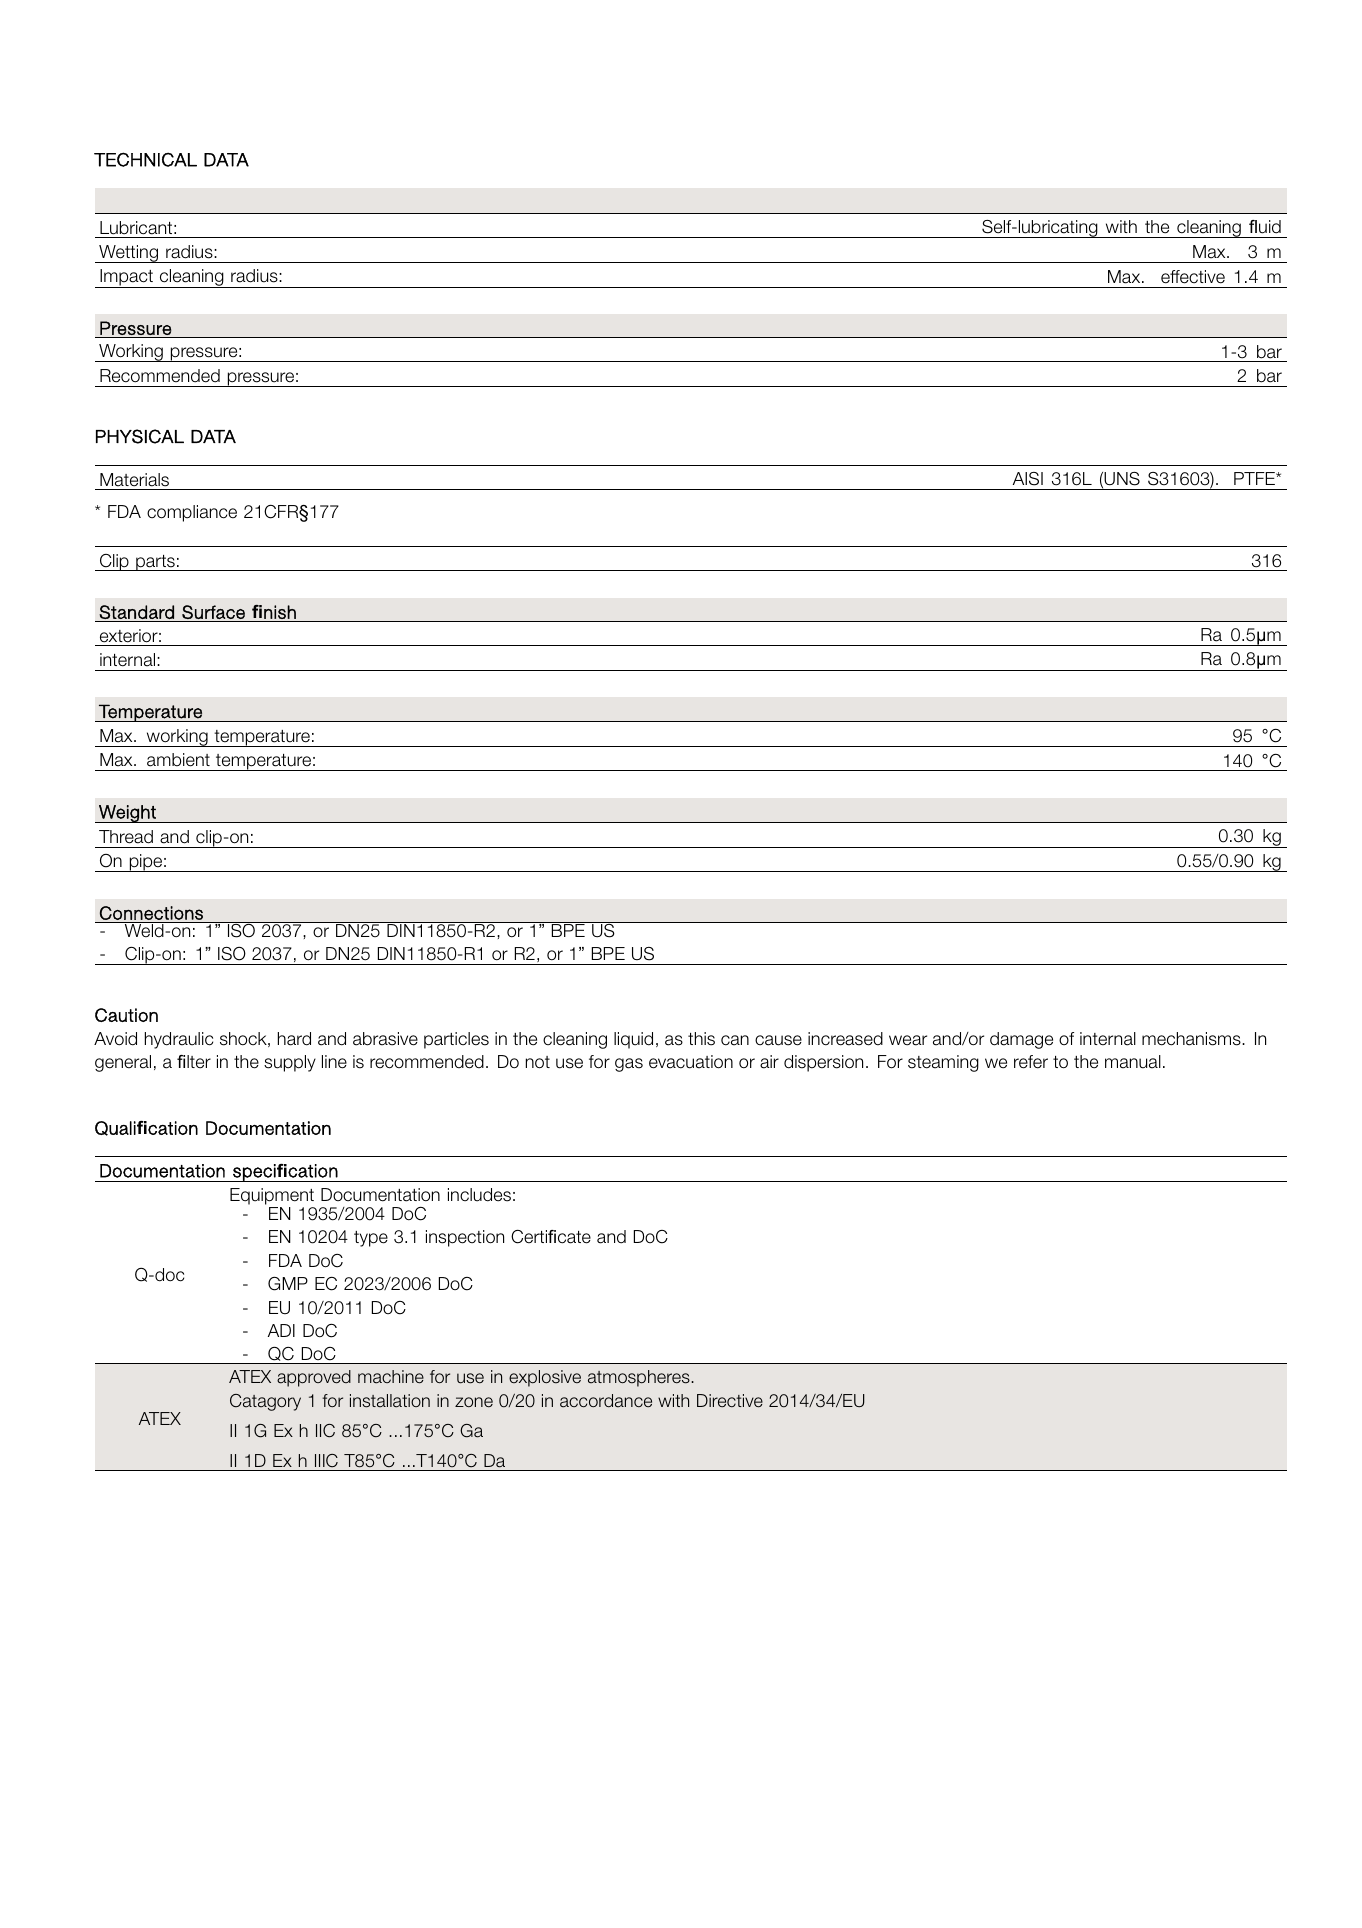 This screenshot has width=1362, height=1928. What do you see at coordinates (145, 159) in the screenshot?
I see `TECHNICAL` at bounding box center [145, 159].
